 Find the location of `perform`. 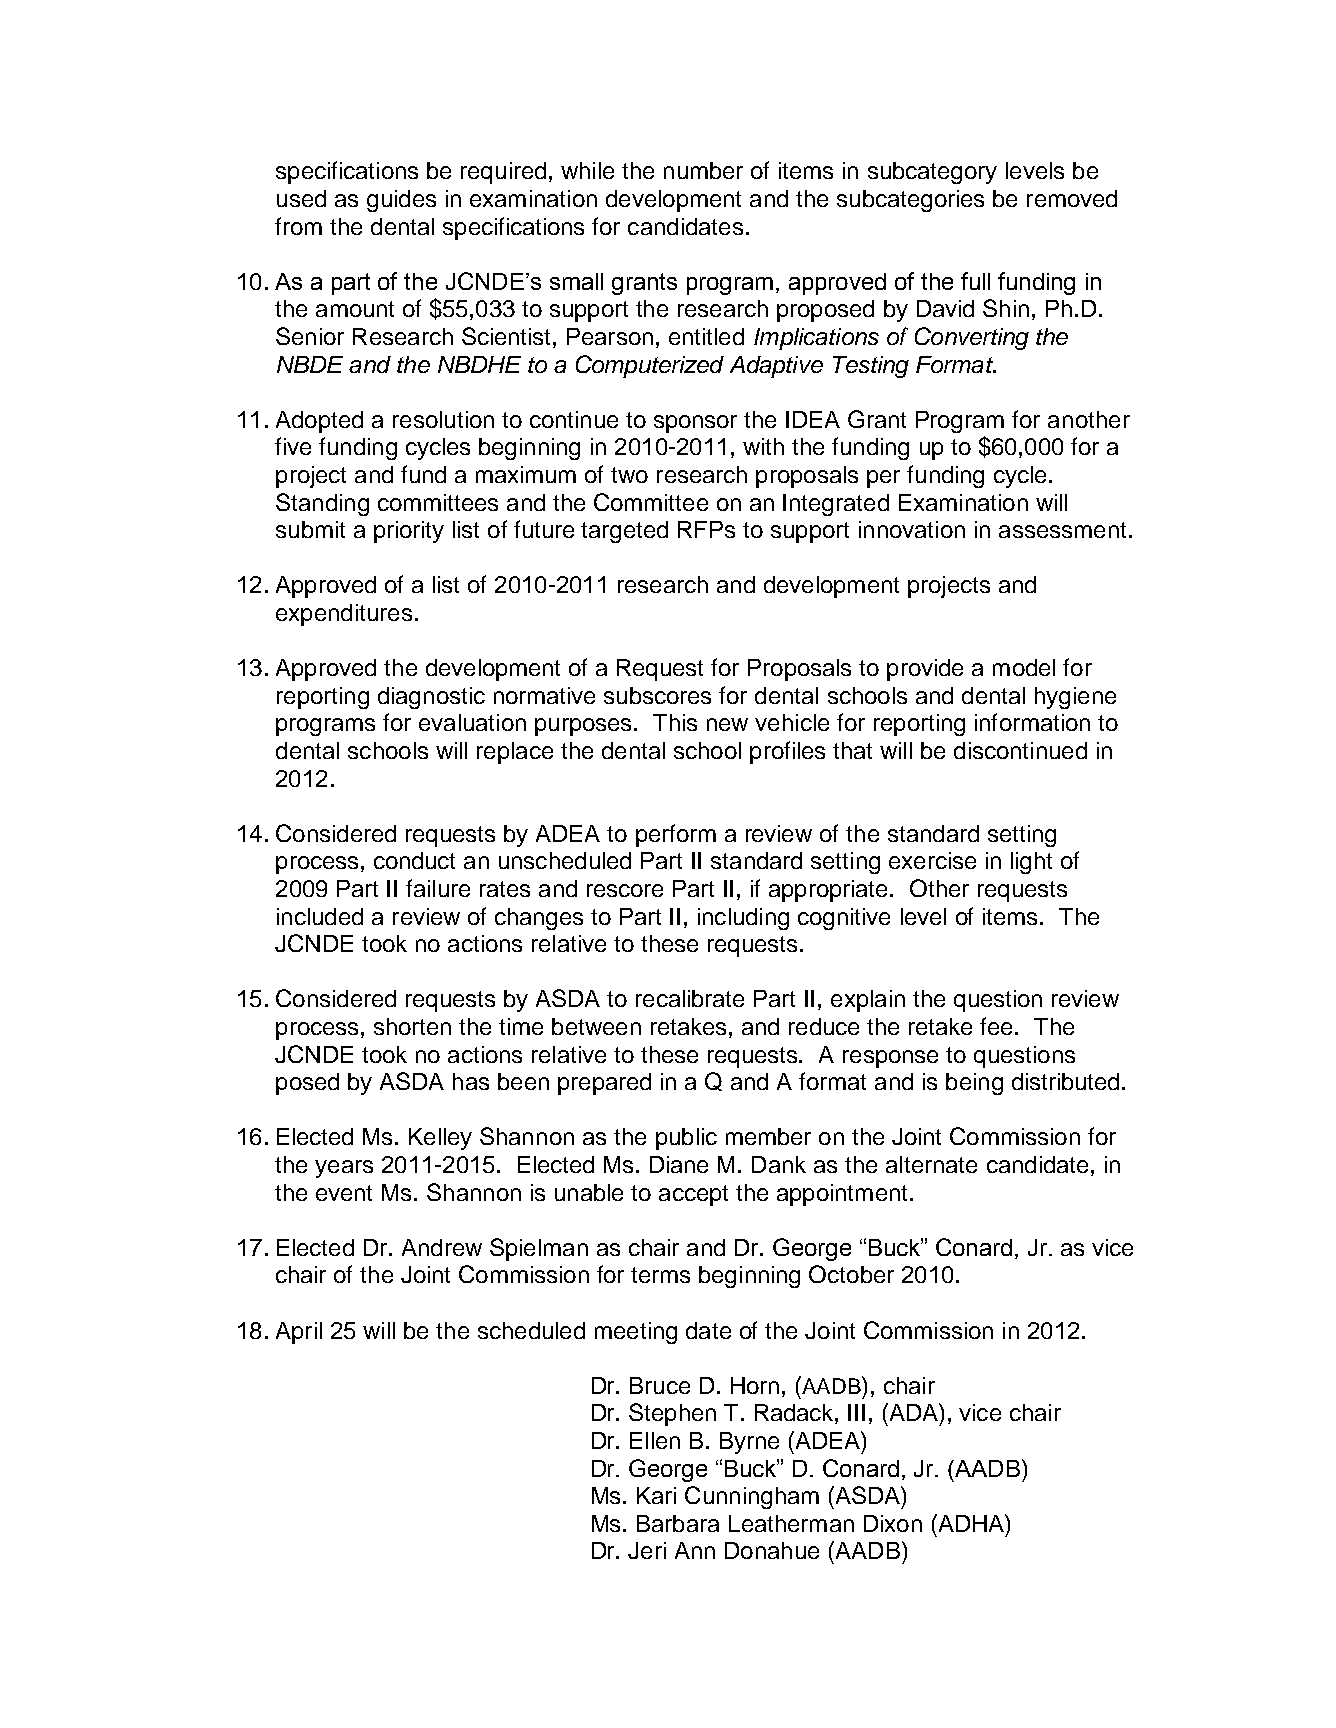

perform is located at coordinates (676, 835).
